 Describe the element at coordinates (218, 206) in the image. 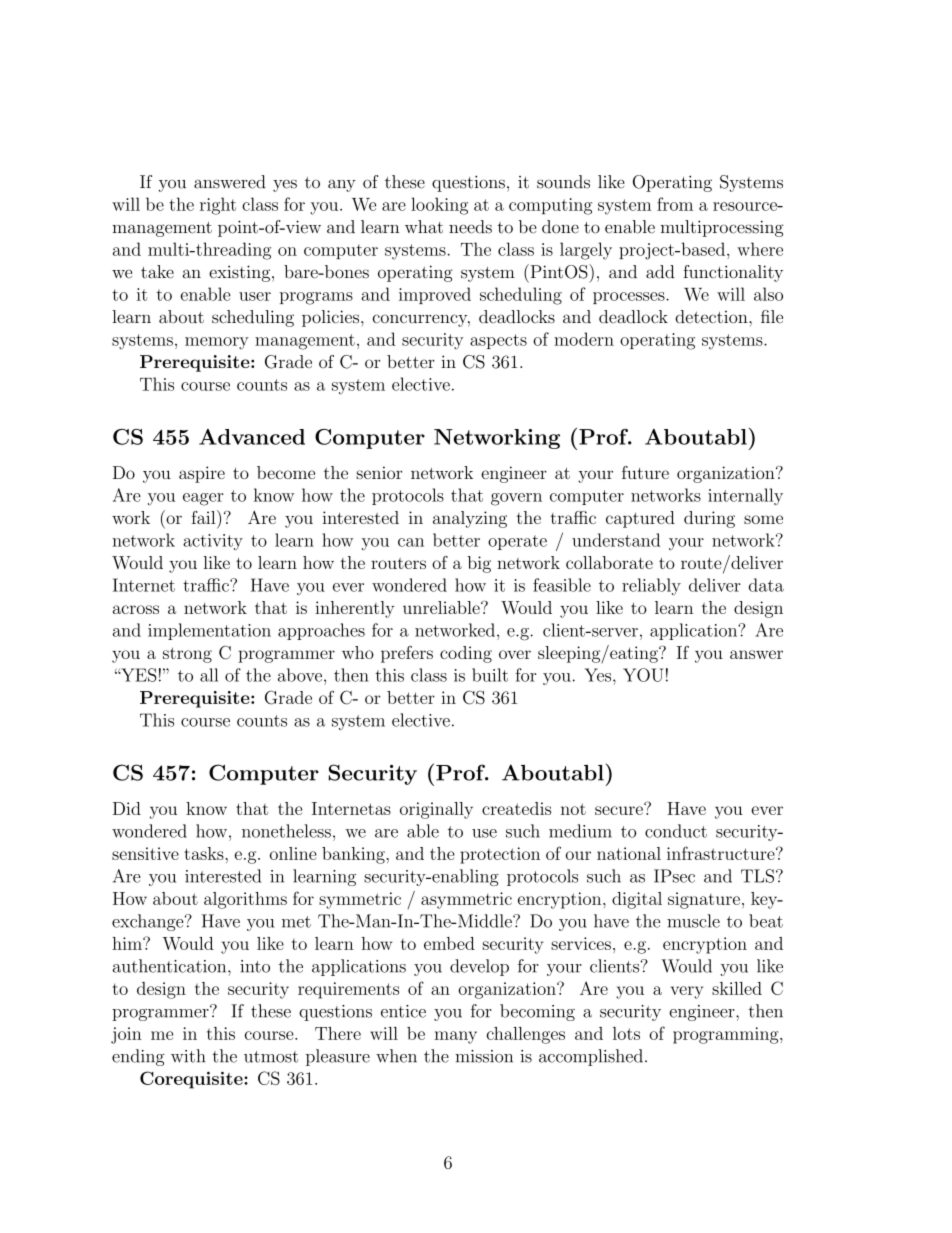

I see `right` at that location.
